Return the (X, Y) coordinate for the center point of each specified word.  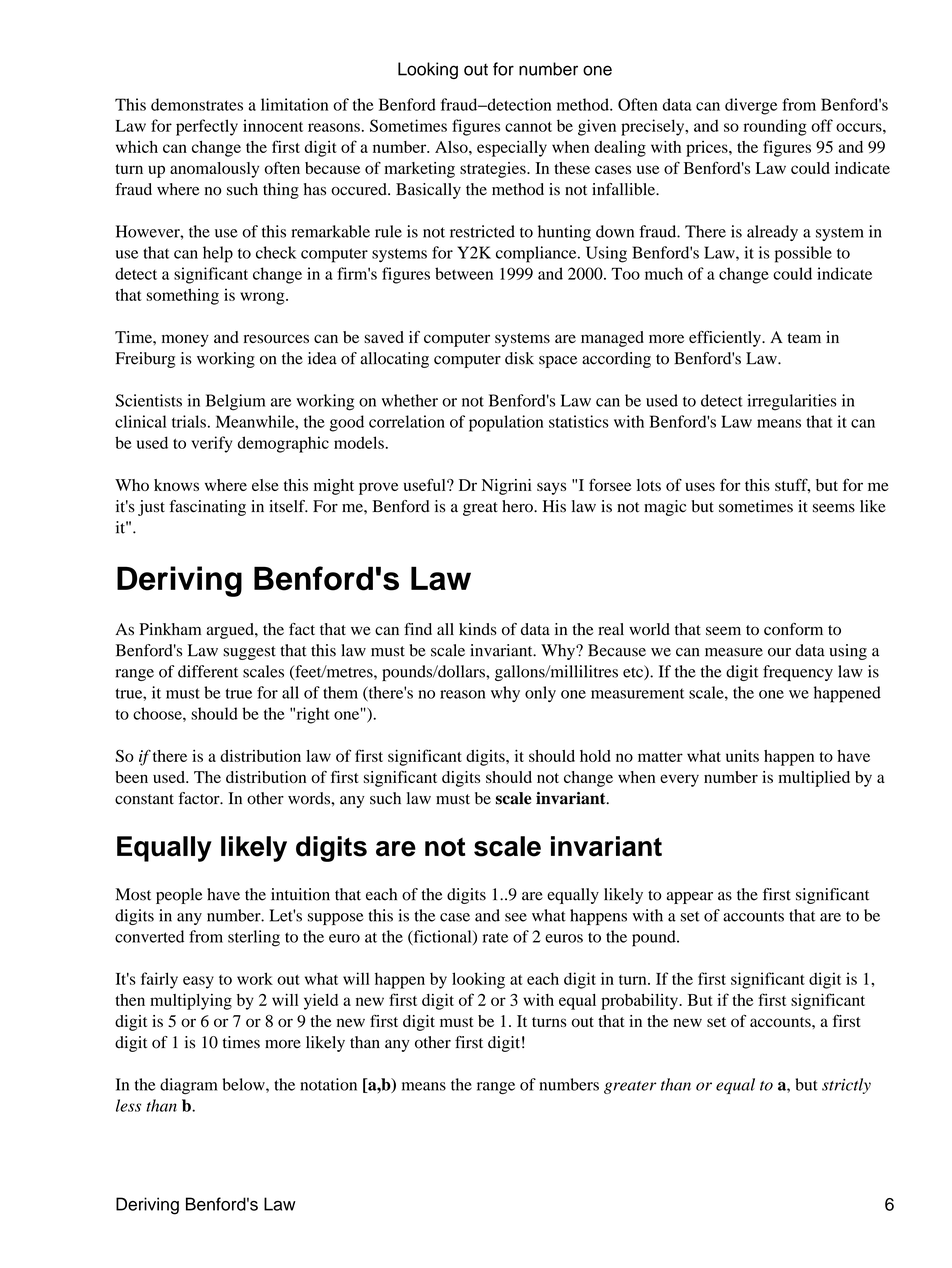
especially (512, 148)
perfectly (207, 127)
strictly (846, 1086)
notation (328, 1084)
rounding (775, 127)
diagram (188, 1086)
